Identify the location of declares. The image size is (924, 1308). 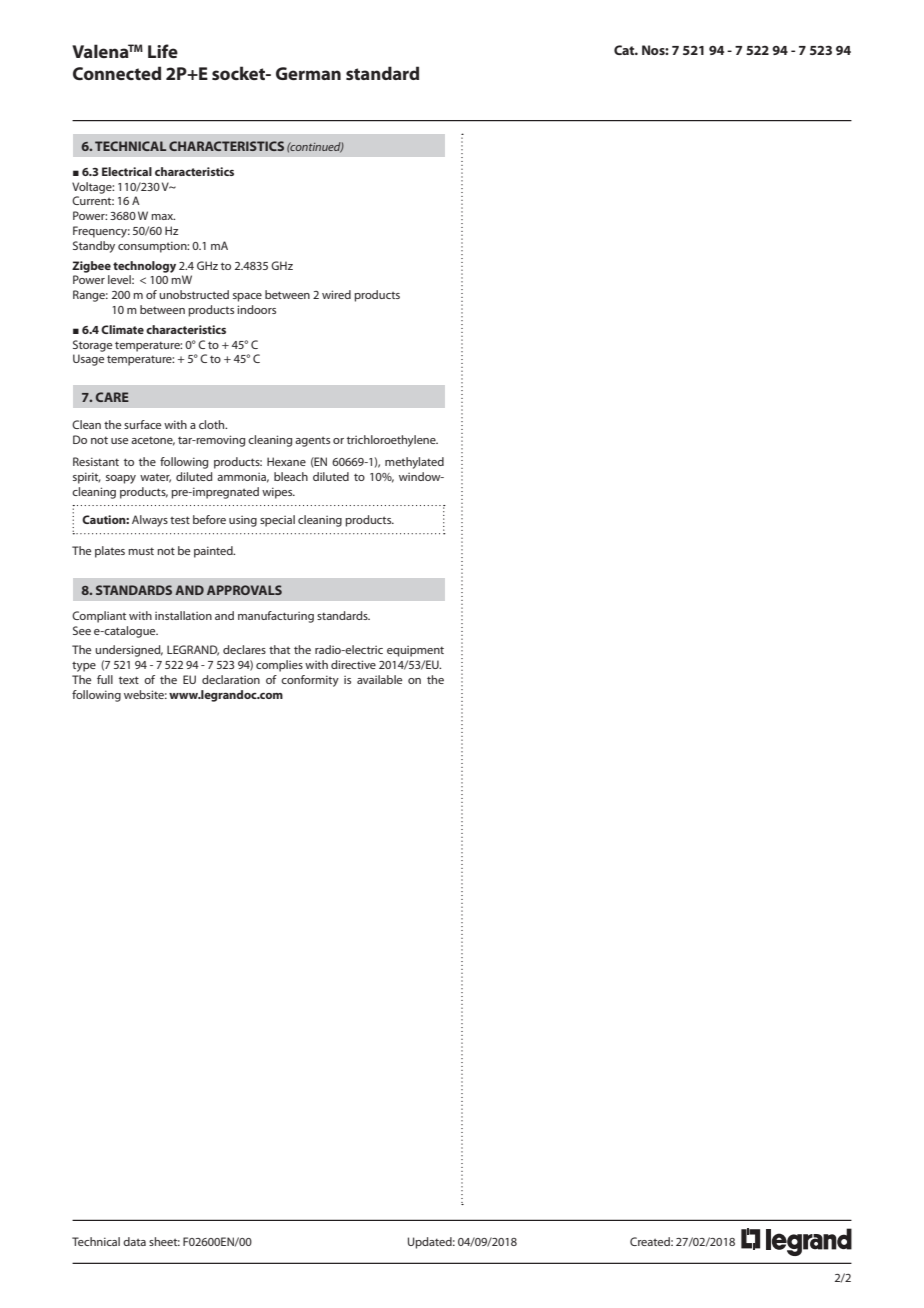
(244, 649).
